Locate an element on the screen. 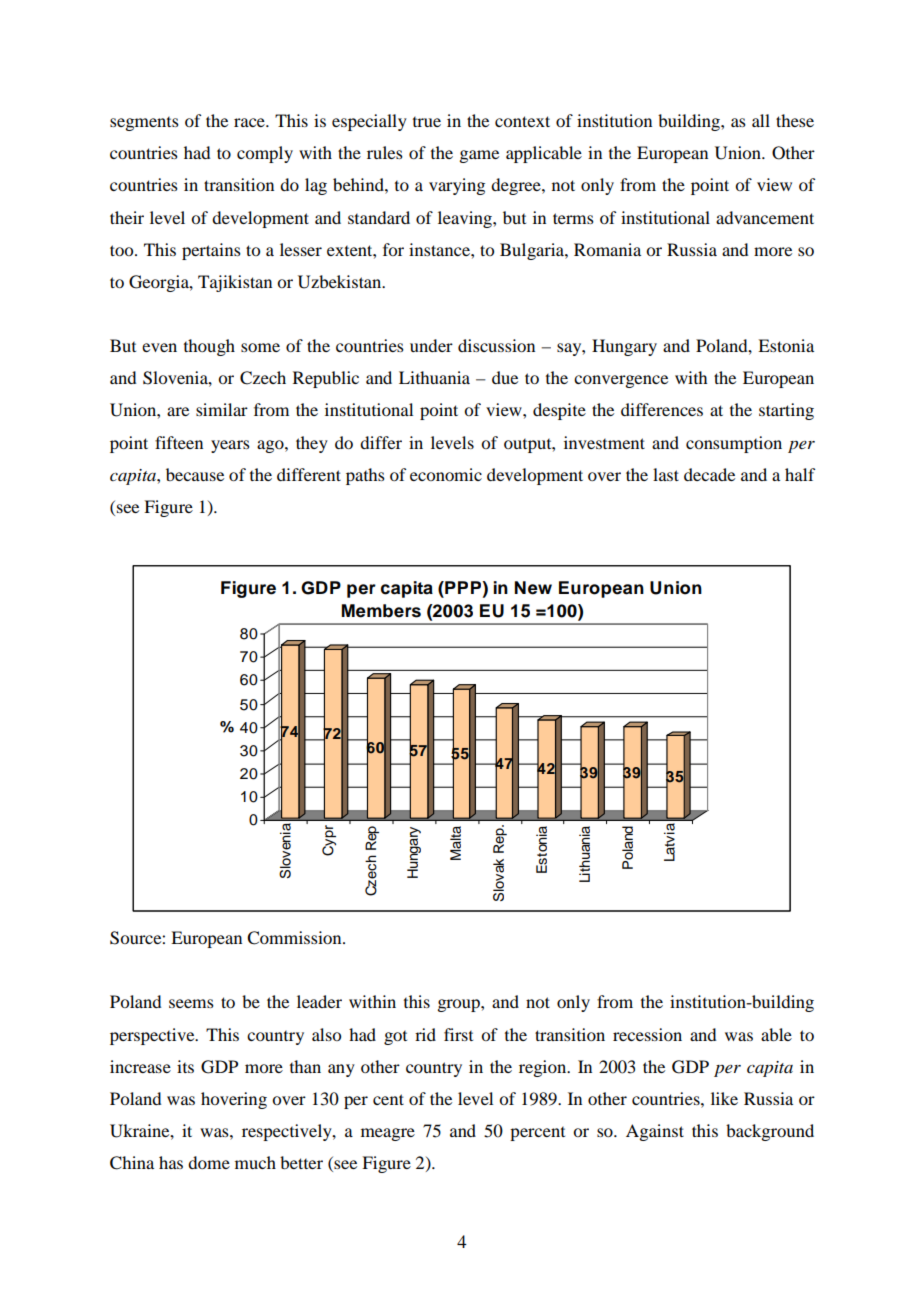  Members is located at coordinates (381, 611).
